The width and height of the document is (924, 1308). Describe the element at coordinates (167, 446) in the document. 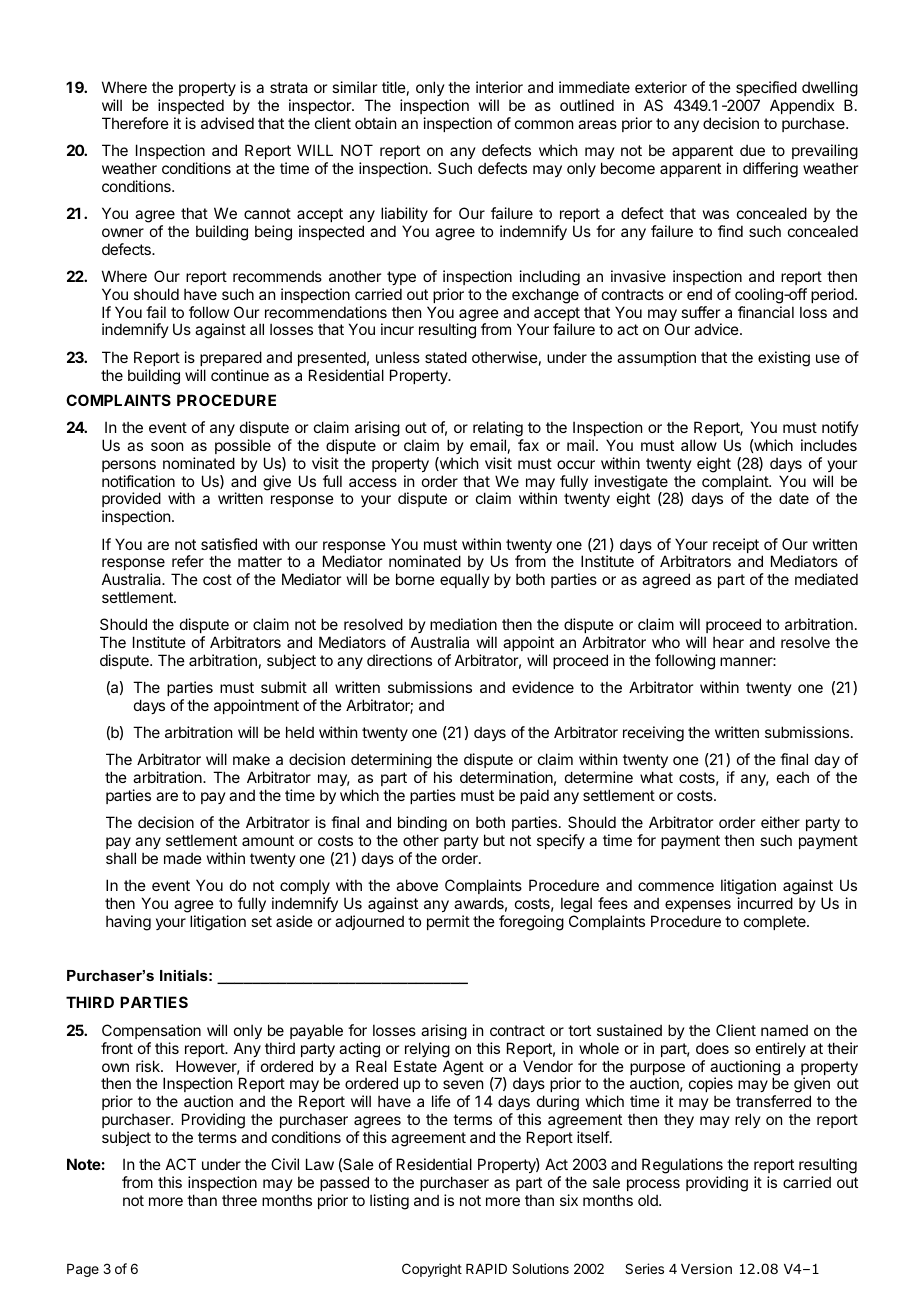

I see `soon` at that location.
